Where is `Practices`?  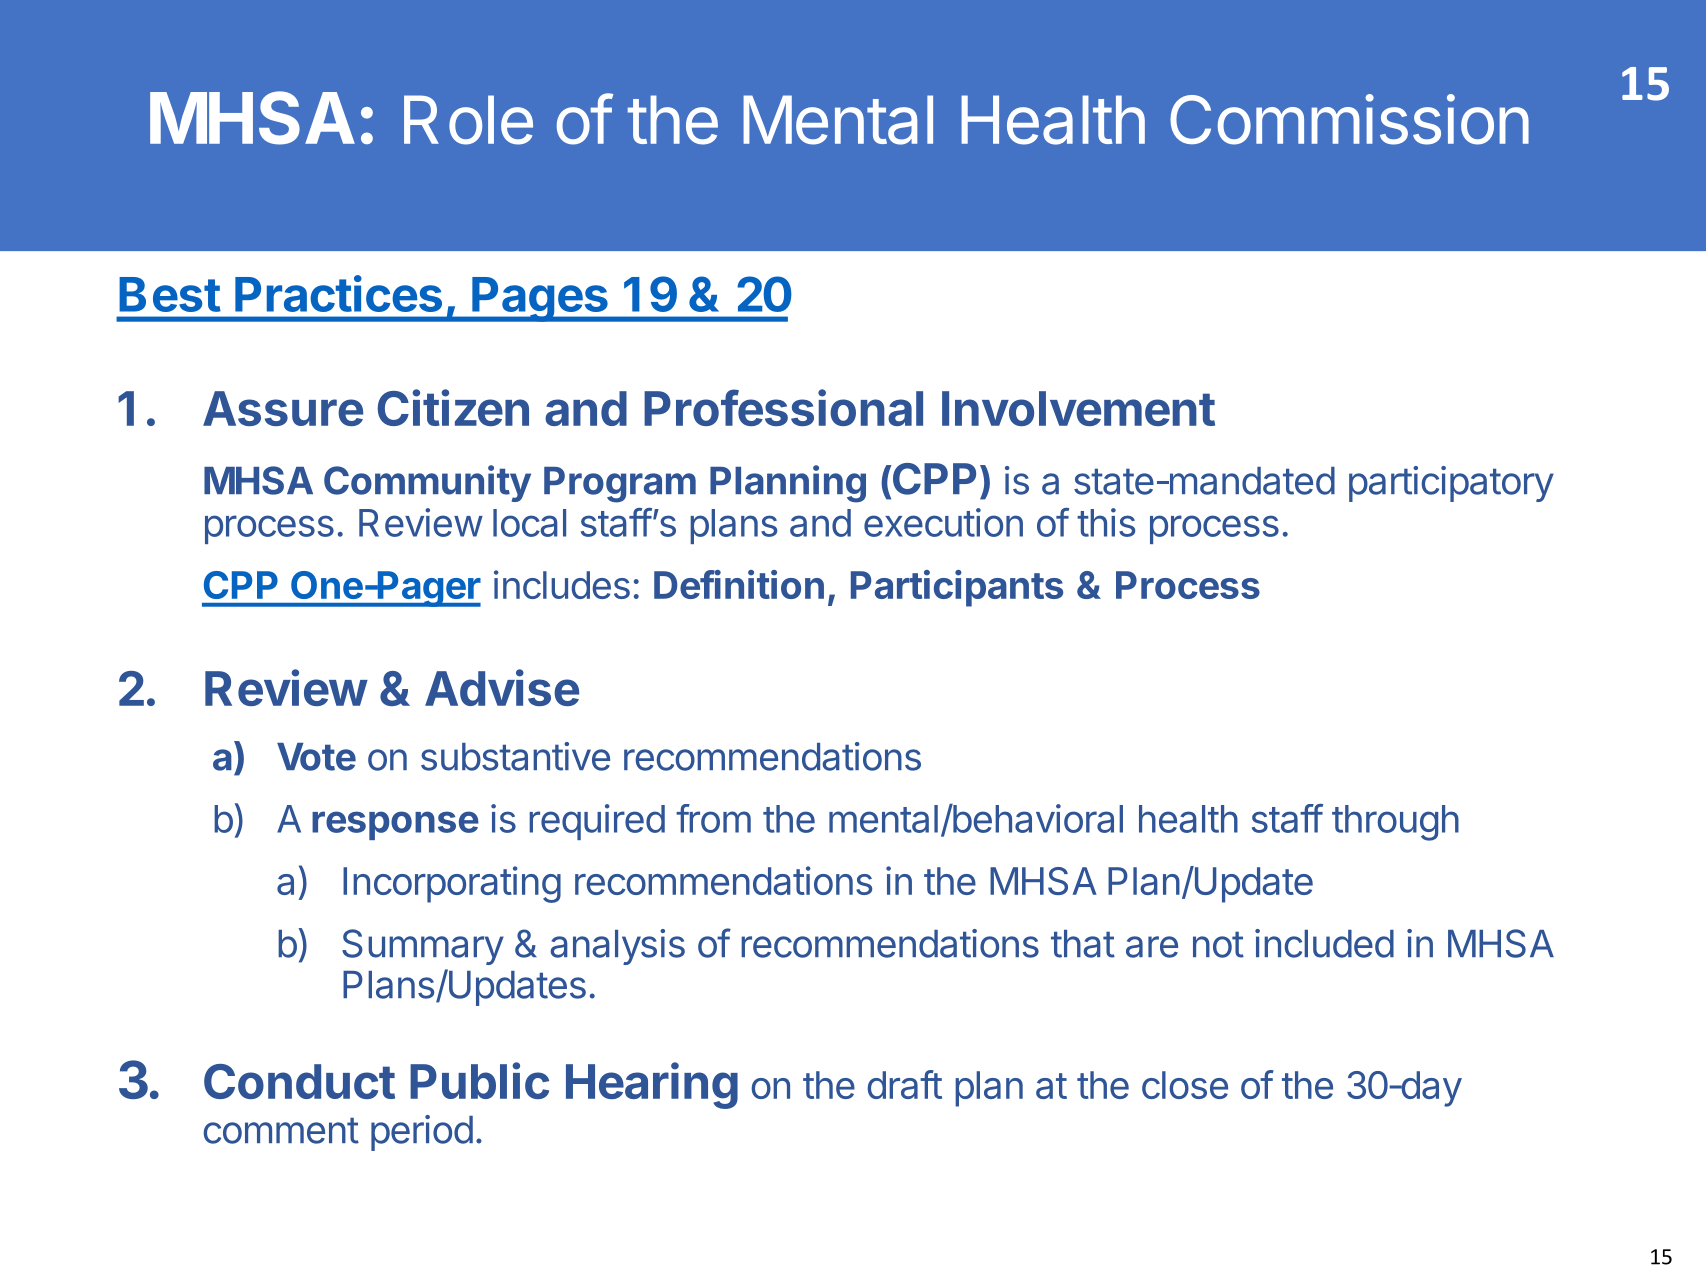
Practices is located at coordinates (338, 293).
